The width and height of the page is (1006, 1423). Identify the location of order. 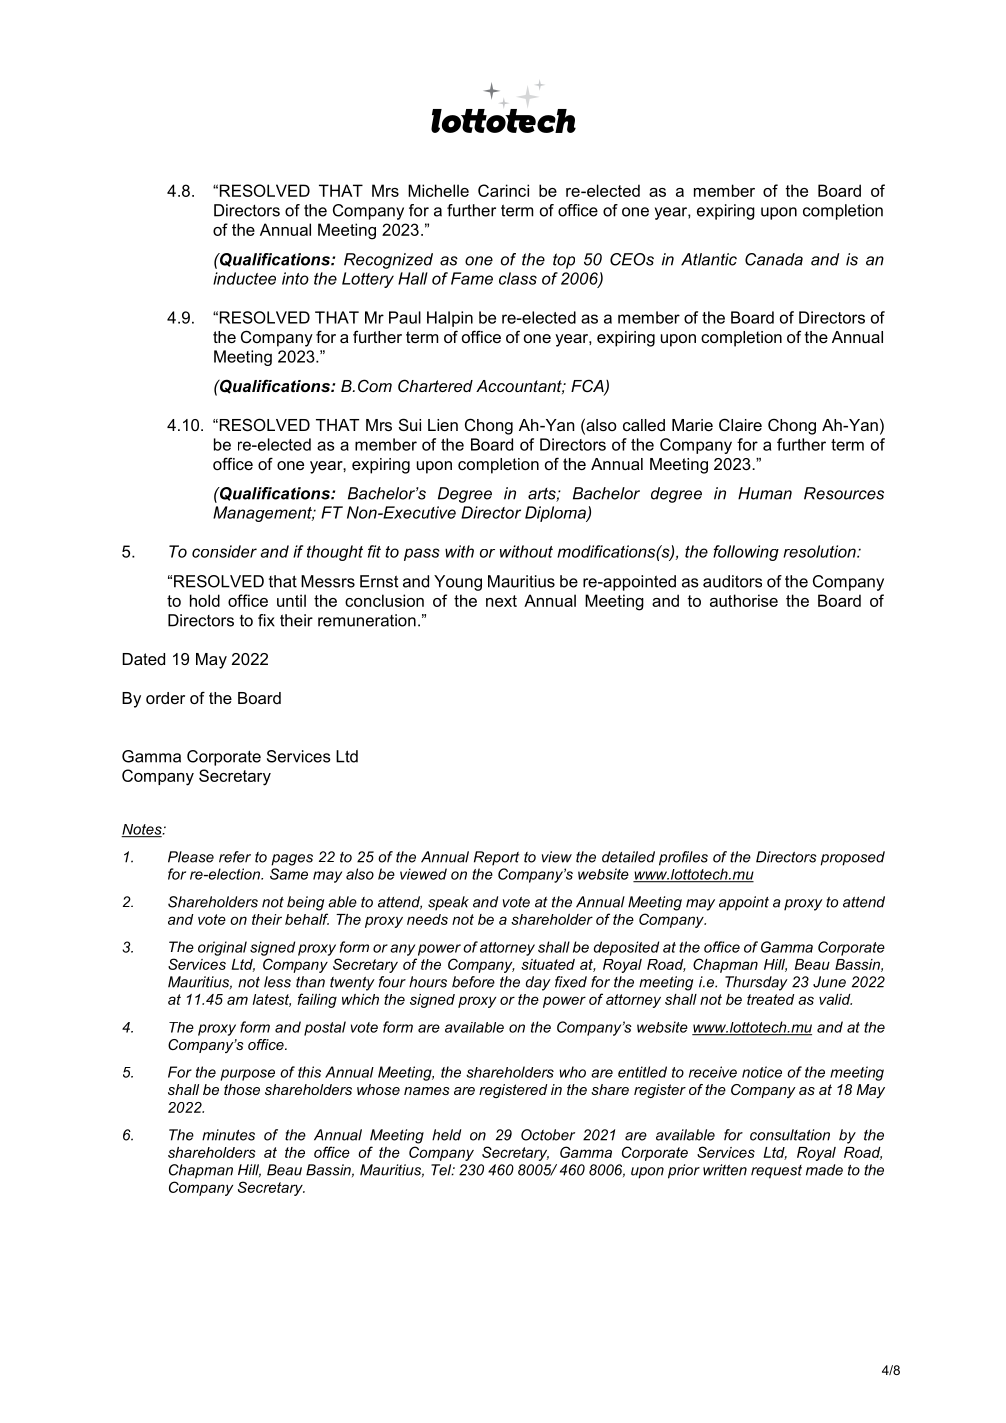
(165, 698).
